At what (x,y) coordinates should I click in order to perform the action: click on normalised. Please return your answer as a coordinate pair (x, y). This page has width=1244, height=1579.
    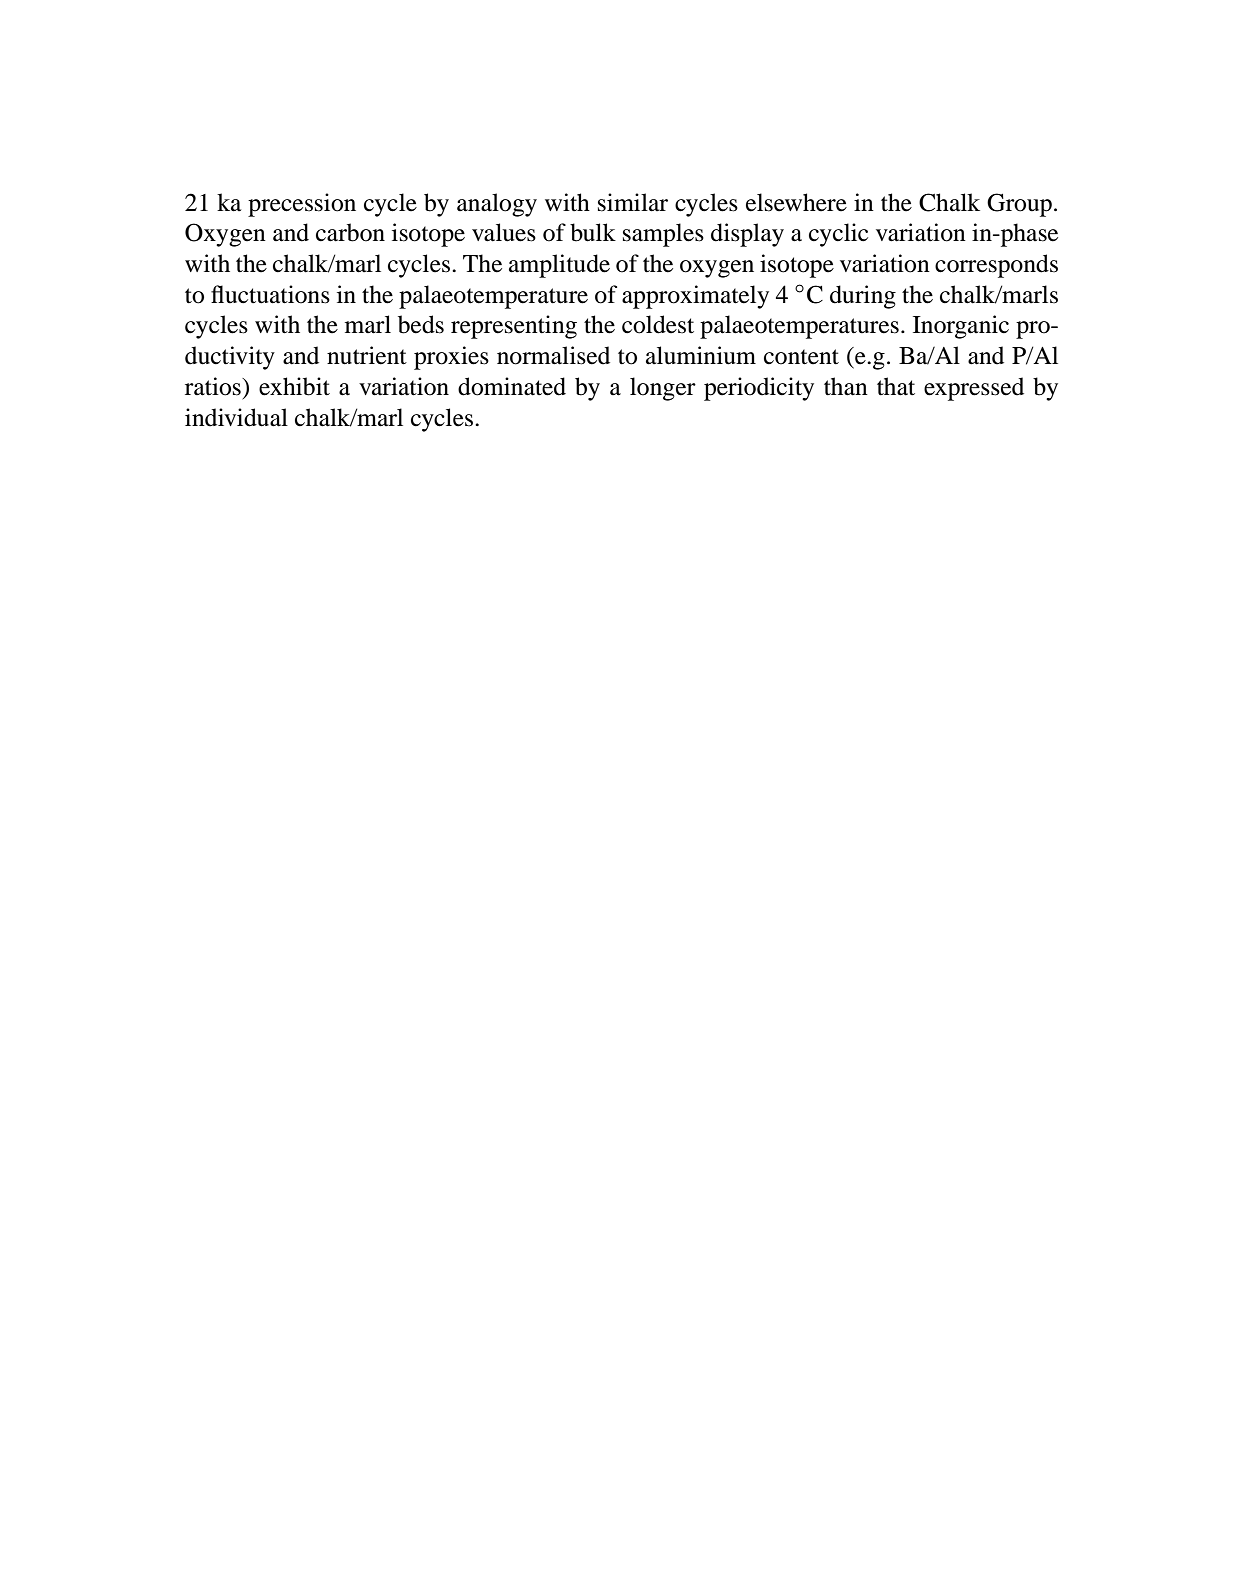
    Looking at the image, I should click on (553, 355).
